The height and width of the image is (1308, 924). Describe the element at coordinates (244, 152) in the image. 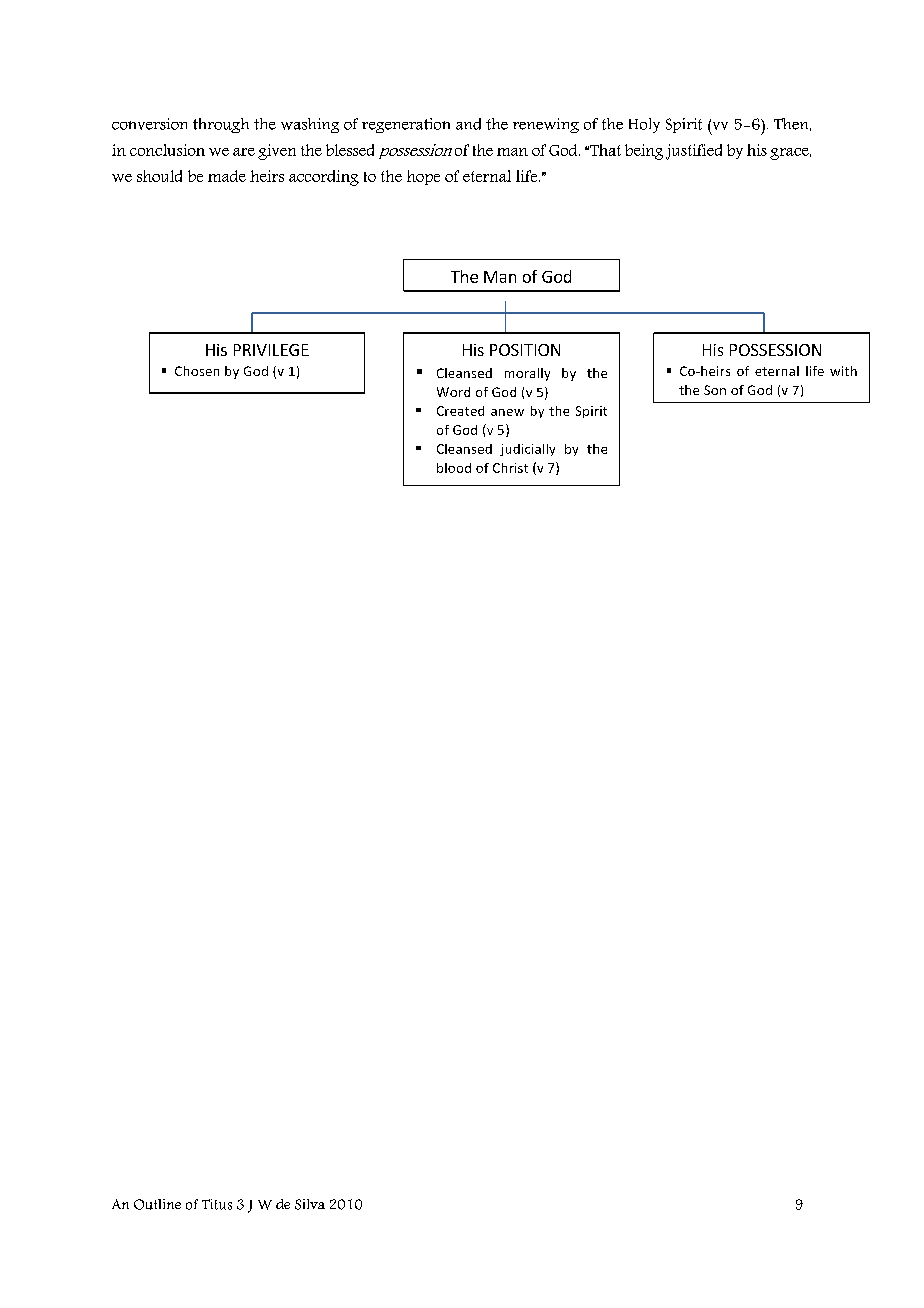

I see `are` at that location.
